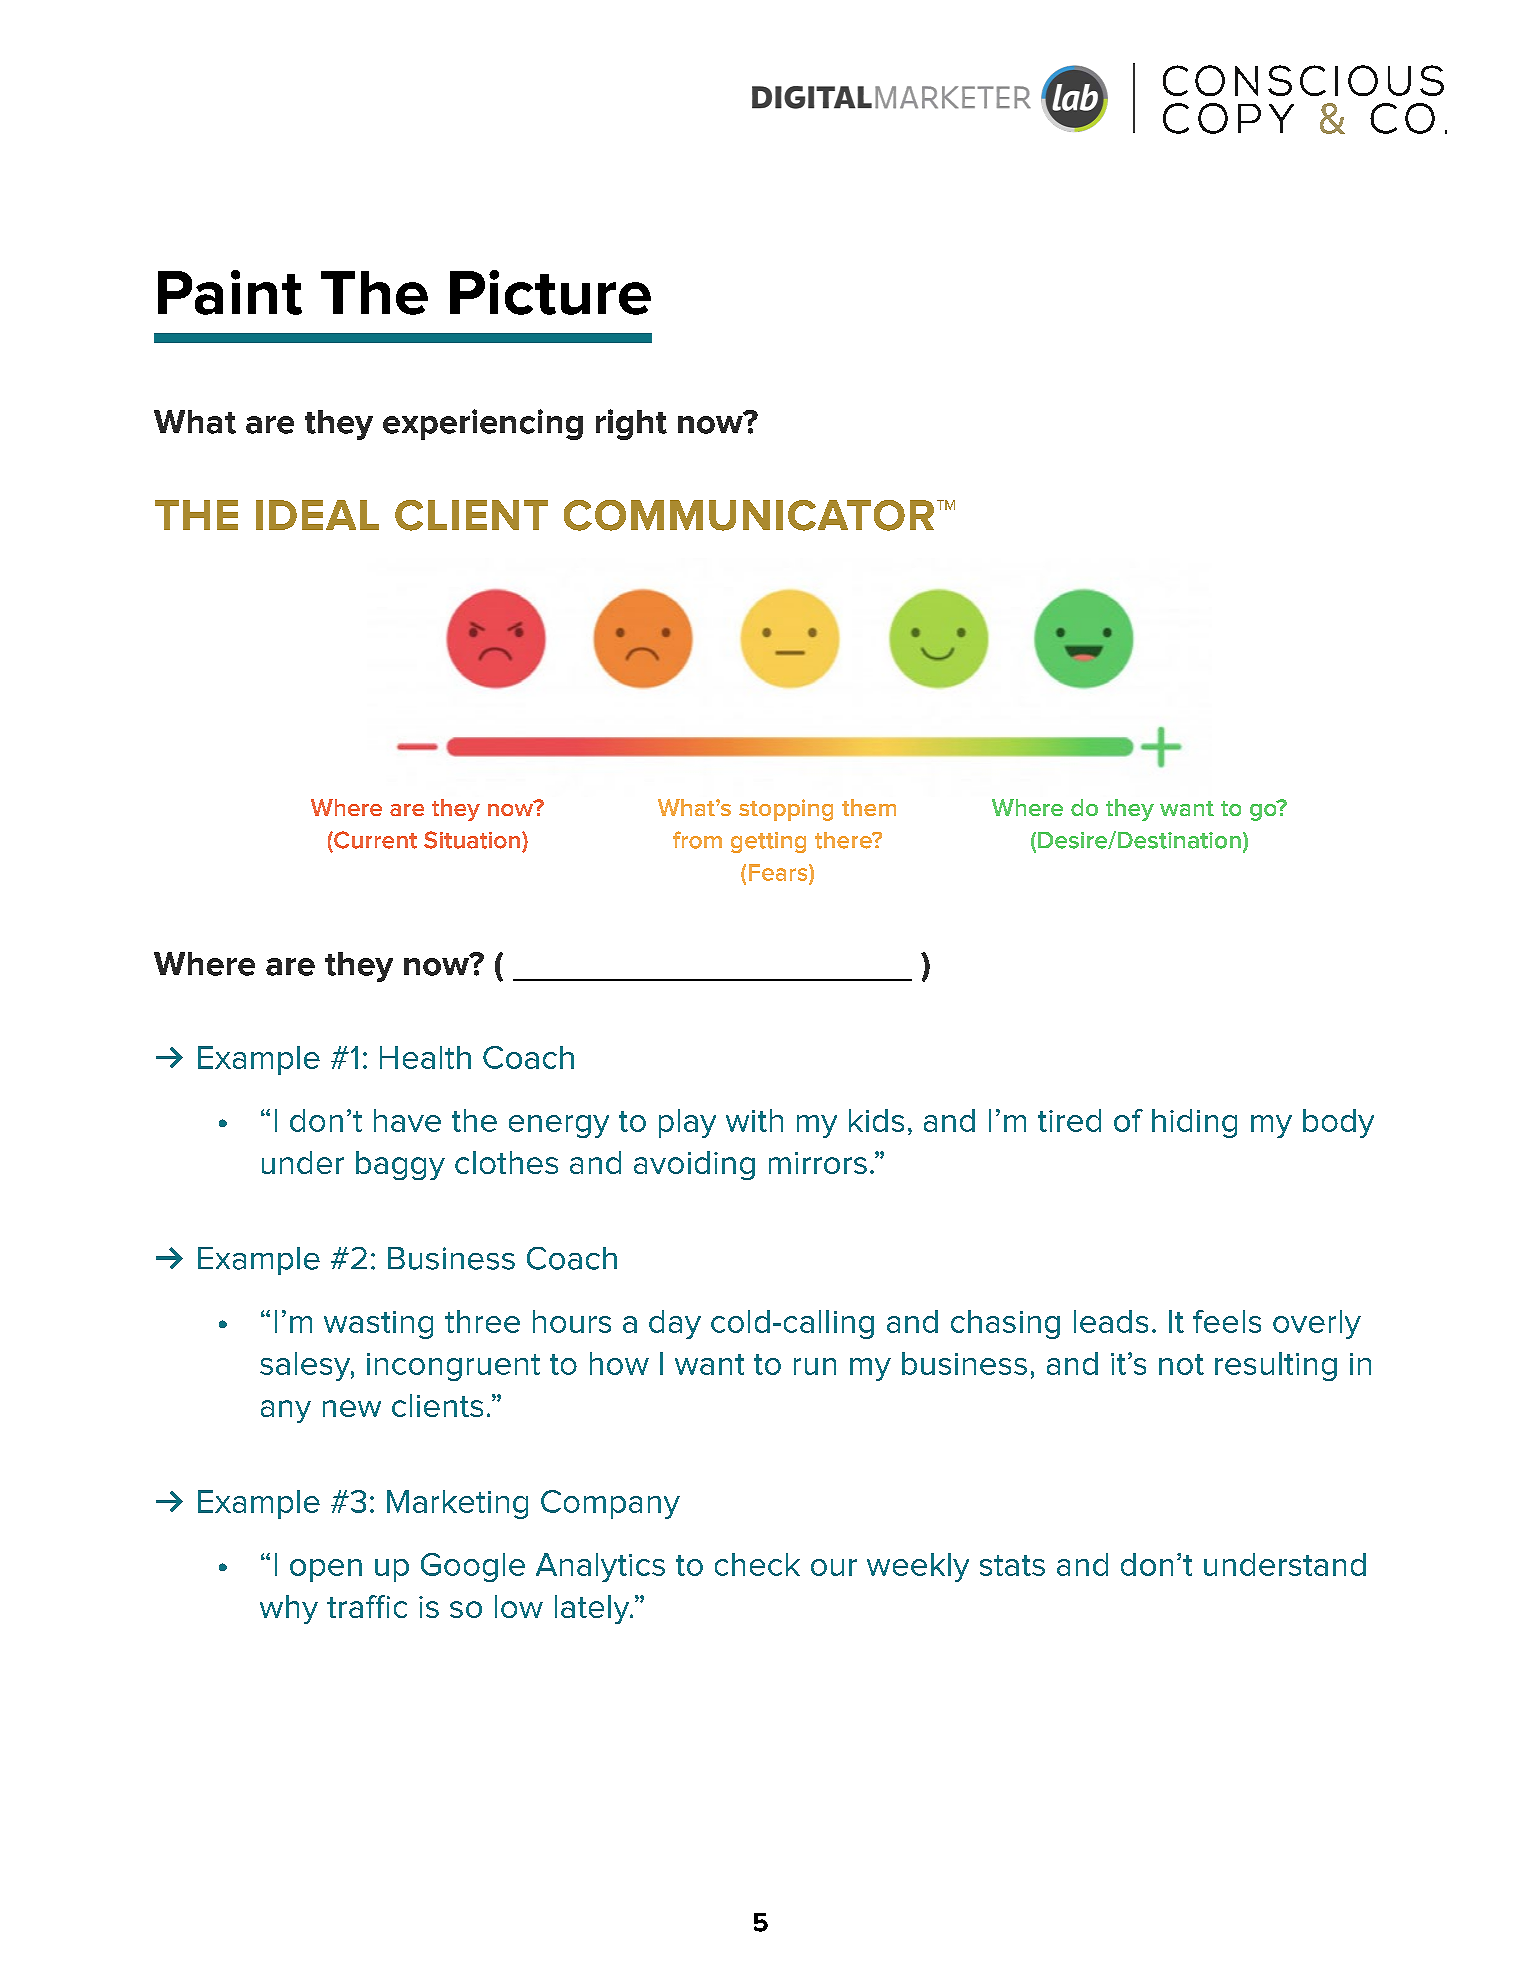  I want to click on open, so click(326, 1570).
